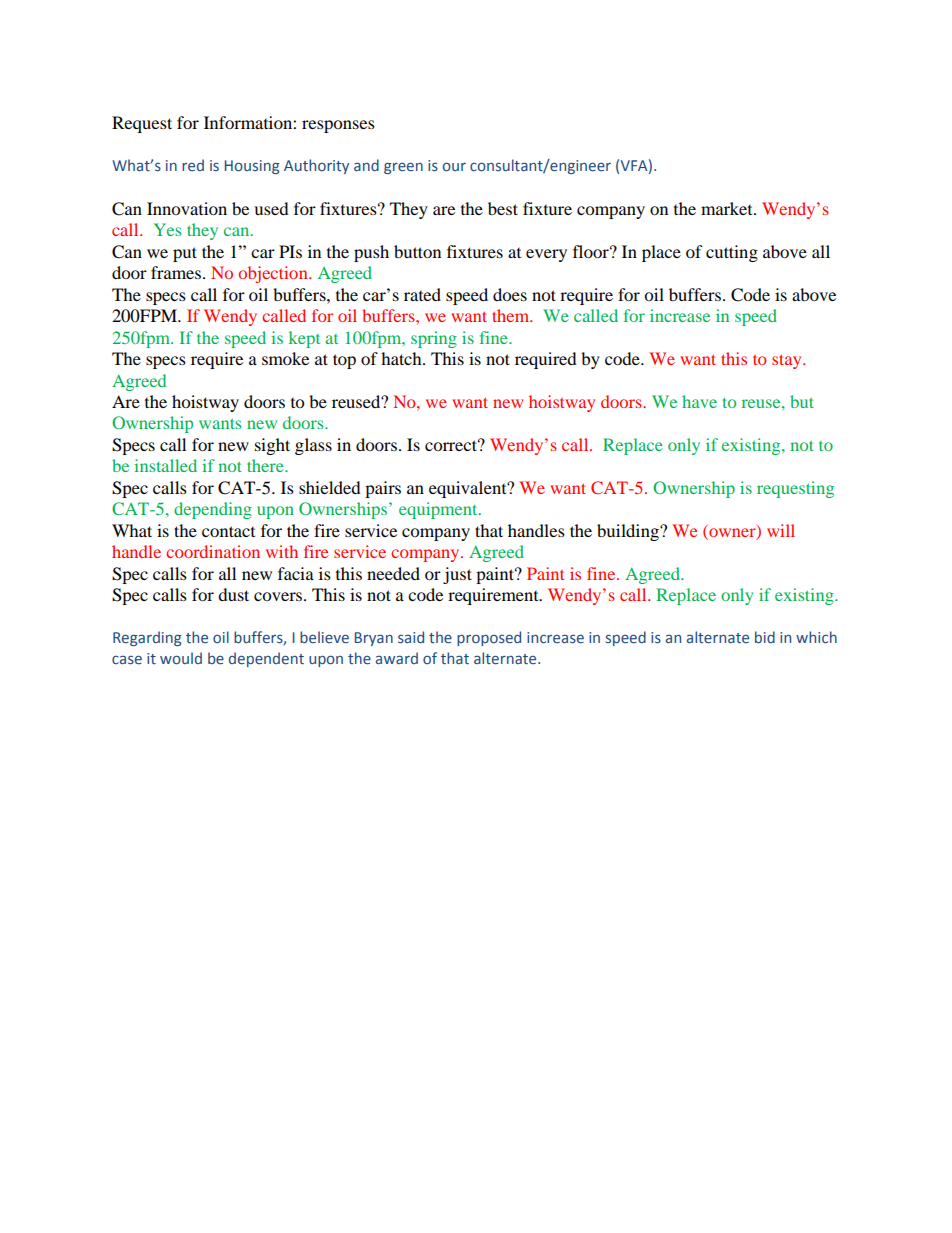 This document has height=1233, width=952. I want to click on depending, so click(213, 510).
